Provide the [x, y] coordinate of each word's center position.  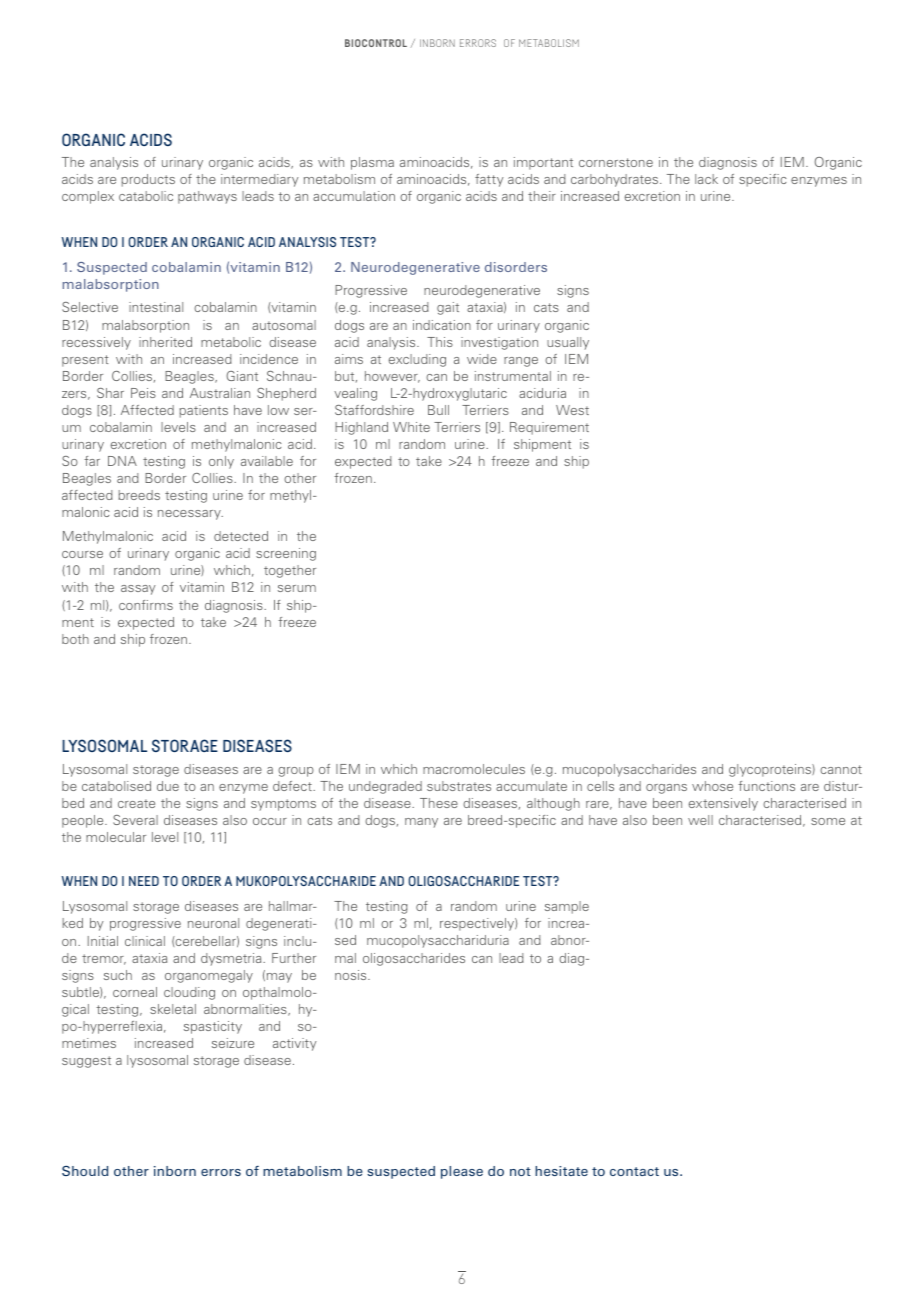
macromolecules [474, 769]
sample [567, 907]
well [700, 820]
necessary [190, 515]
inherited [165, 342]
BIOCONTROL [376, 43]
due [168, 786]
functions [766, 786]
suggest [86, 1062]
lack [706, 179]
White [411, 427]
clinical [145, 941]
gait [448, 308]
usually [568, 343]
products [148, 180]
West [572, 410]
